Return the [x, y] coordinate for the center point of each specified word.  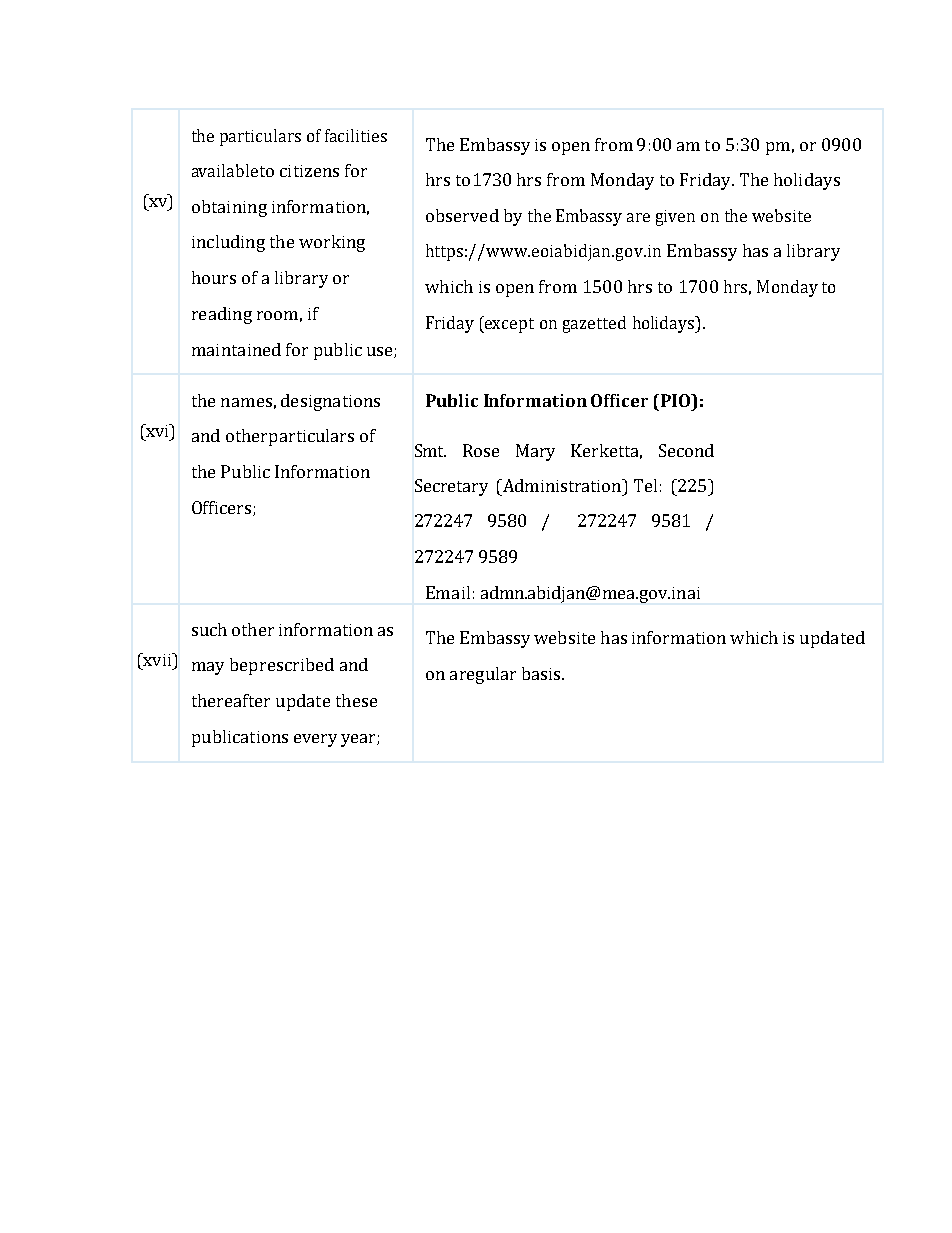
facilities [356, 135]
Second [686, 450]
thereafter [231, 700]
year [359, 740]
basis [542, 673]
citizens [309, 171]
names [246, 402]
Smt [430, 450]
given [675, 218]
